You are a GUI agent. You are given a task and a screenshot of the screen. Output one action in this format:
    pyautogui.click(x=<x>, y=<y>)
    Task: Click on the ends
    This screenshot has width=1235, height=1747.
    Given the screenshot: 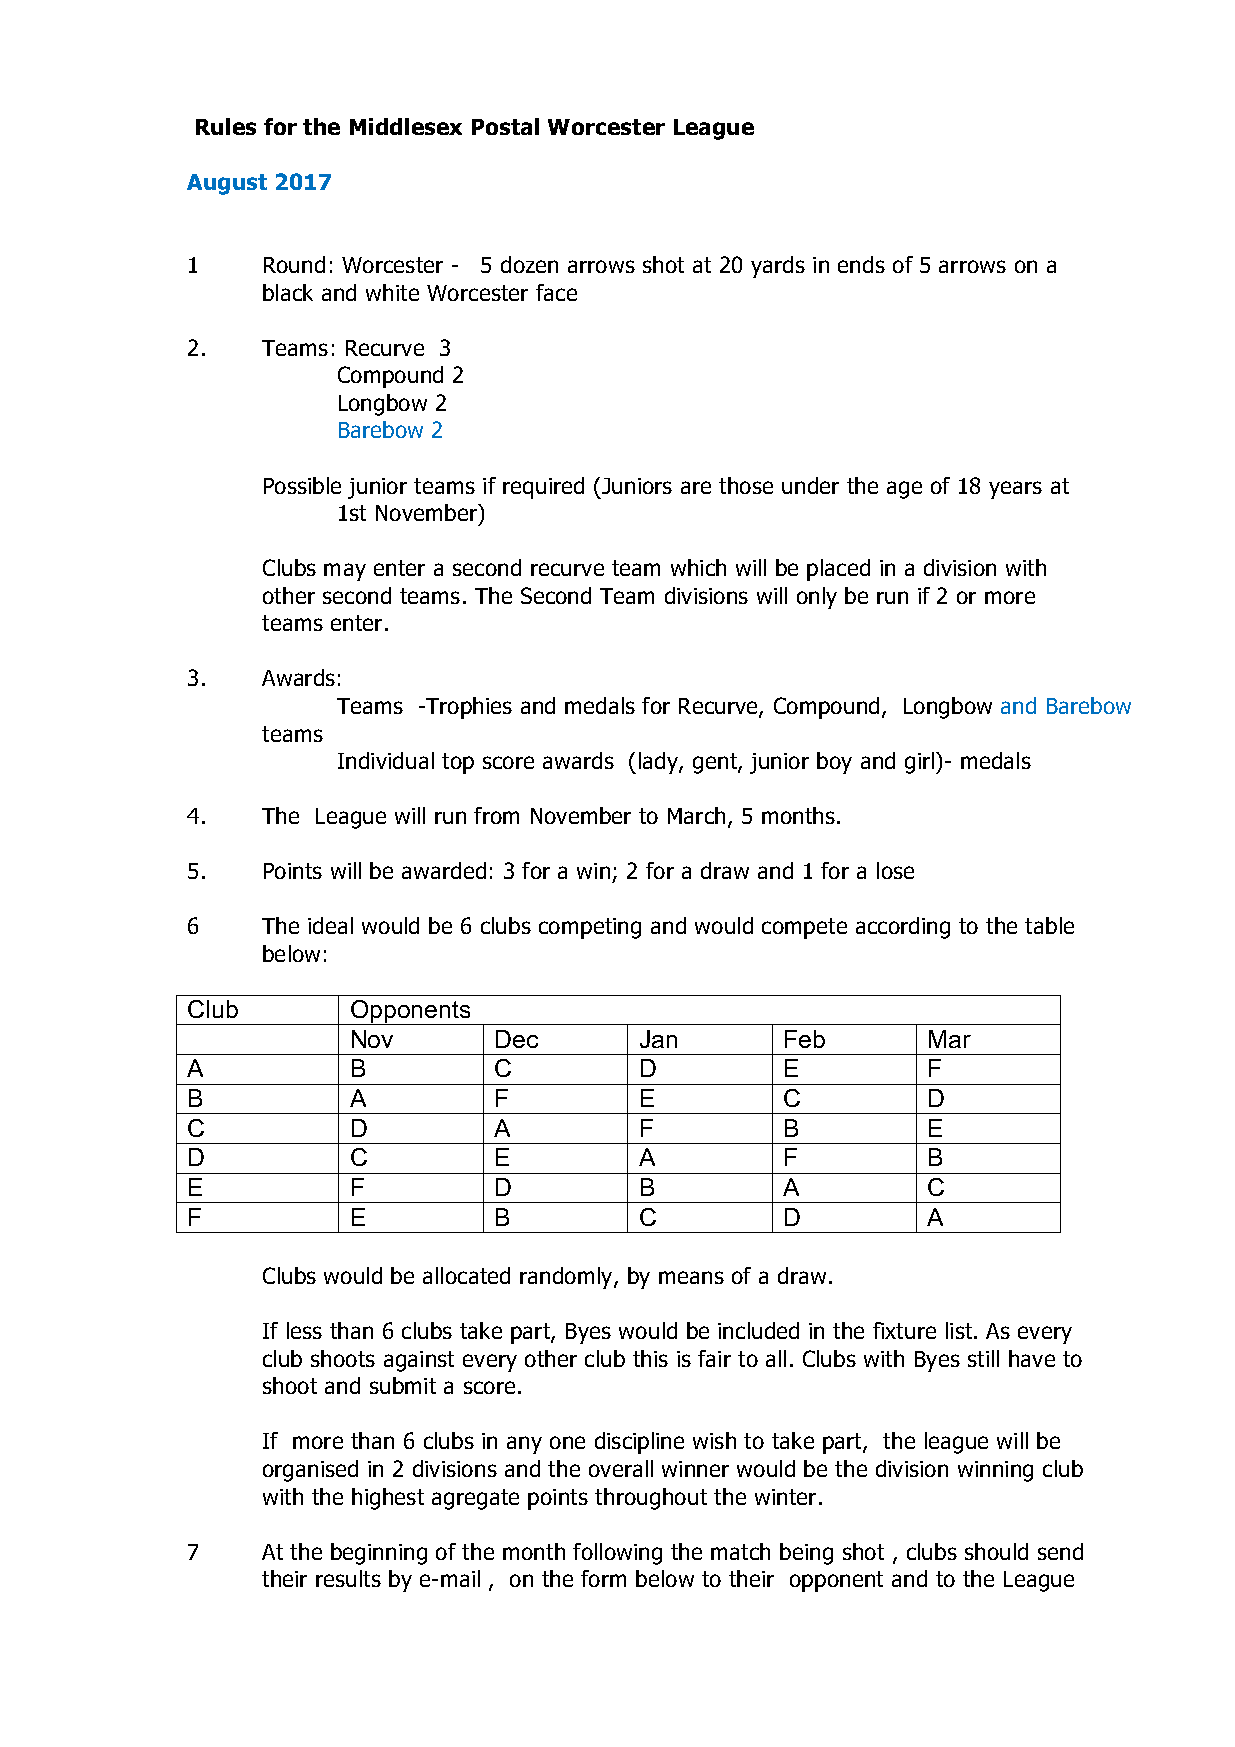 What is the action you would take?
    pyautogui.click(x=861, y=264)
